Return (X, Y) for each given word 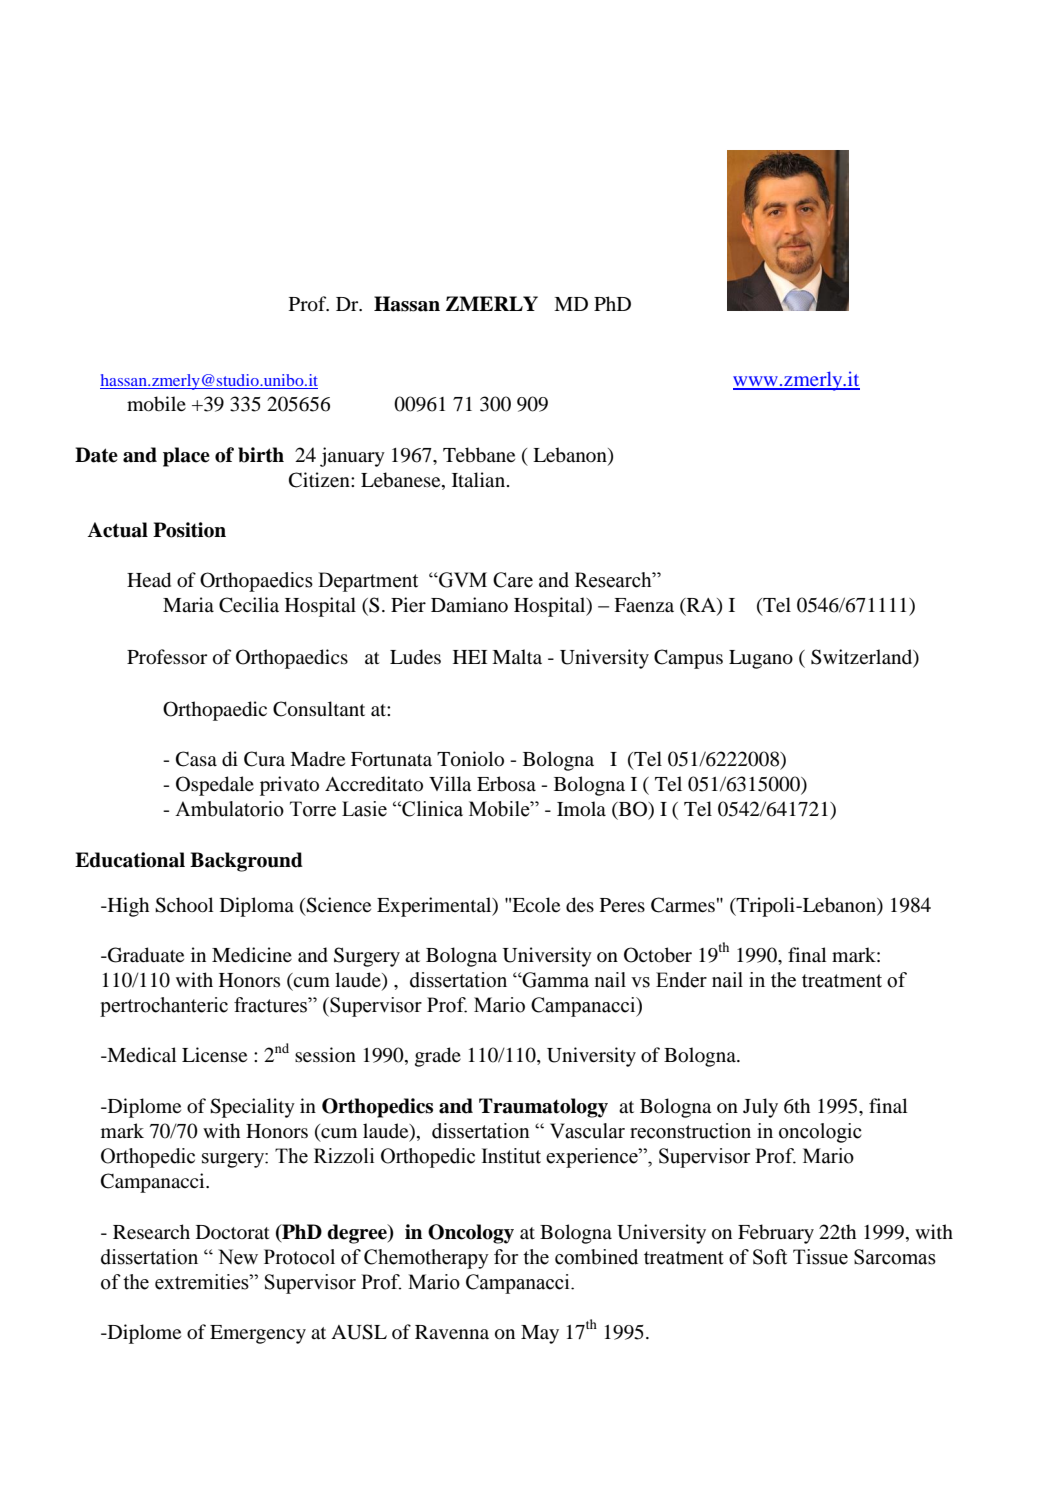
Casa (196, 759)
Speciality (252, 1108)
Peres (622, 905)
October (658, 955)
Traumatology (543, 1108)
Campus (688, 659)
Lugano (761, 659)
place (186, 457)
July (760, 1108)
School (184, 905)
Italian (480, 479)
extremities (203, 1282)
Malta (517, 656)
